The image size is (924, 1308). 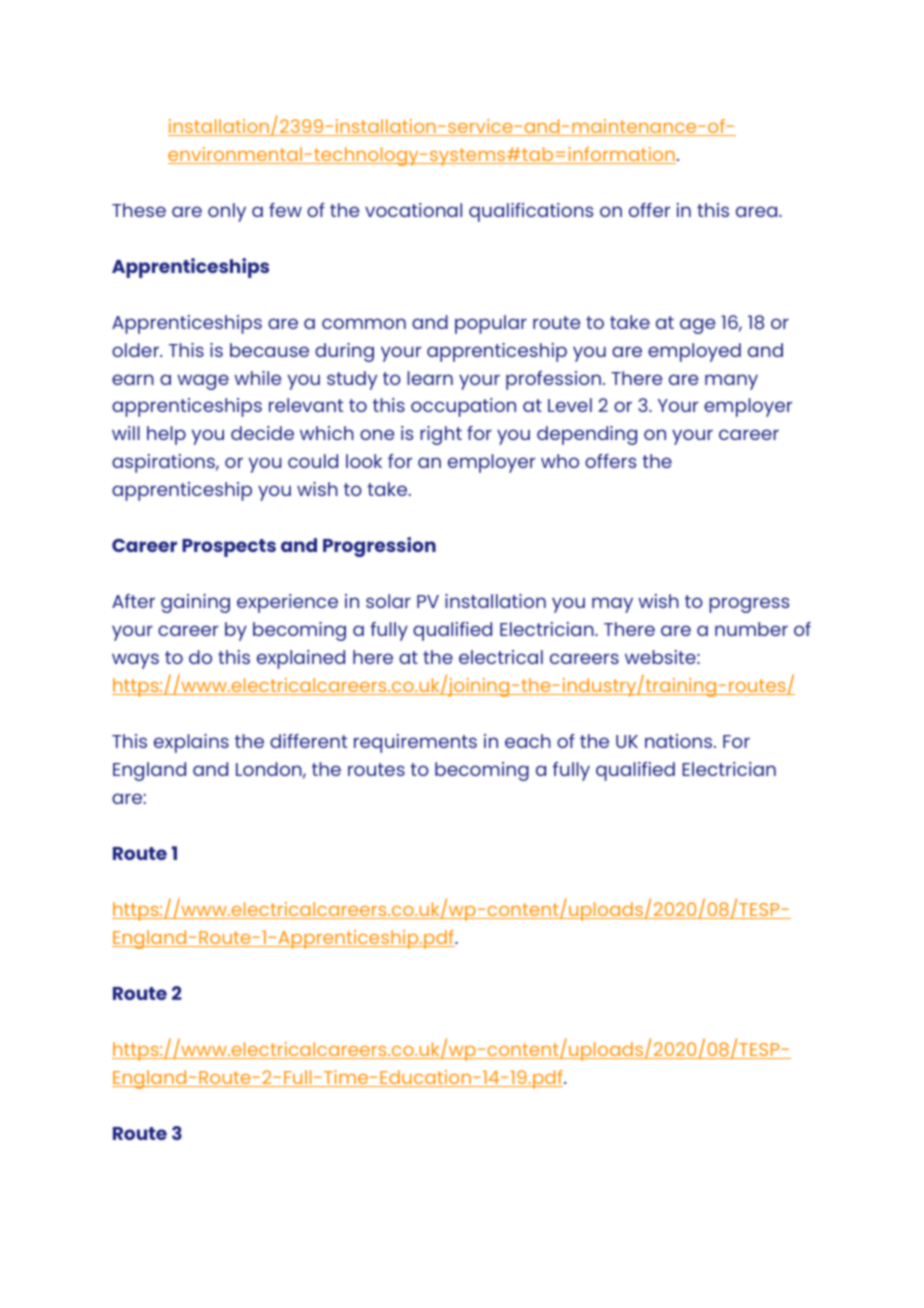 What do you see at coordinates (463, 407) in the screenshot?
I see `occupation` at bounding box center [463, 407].
